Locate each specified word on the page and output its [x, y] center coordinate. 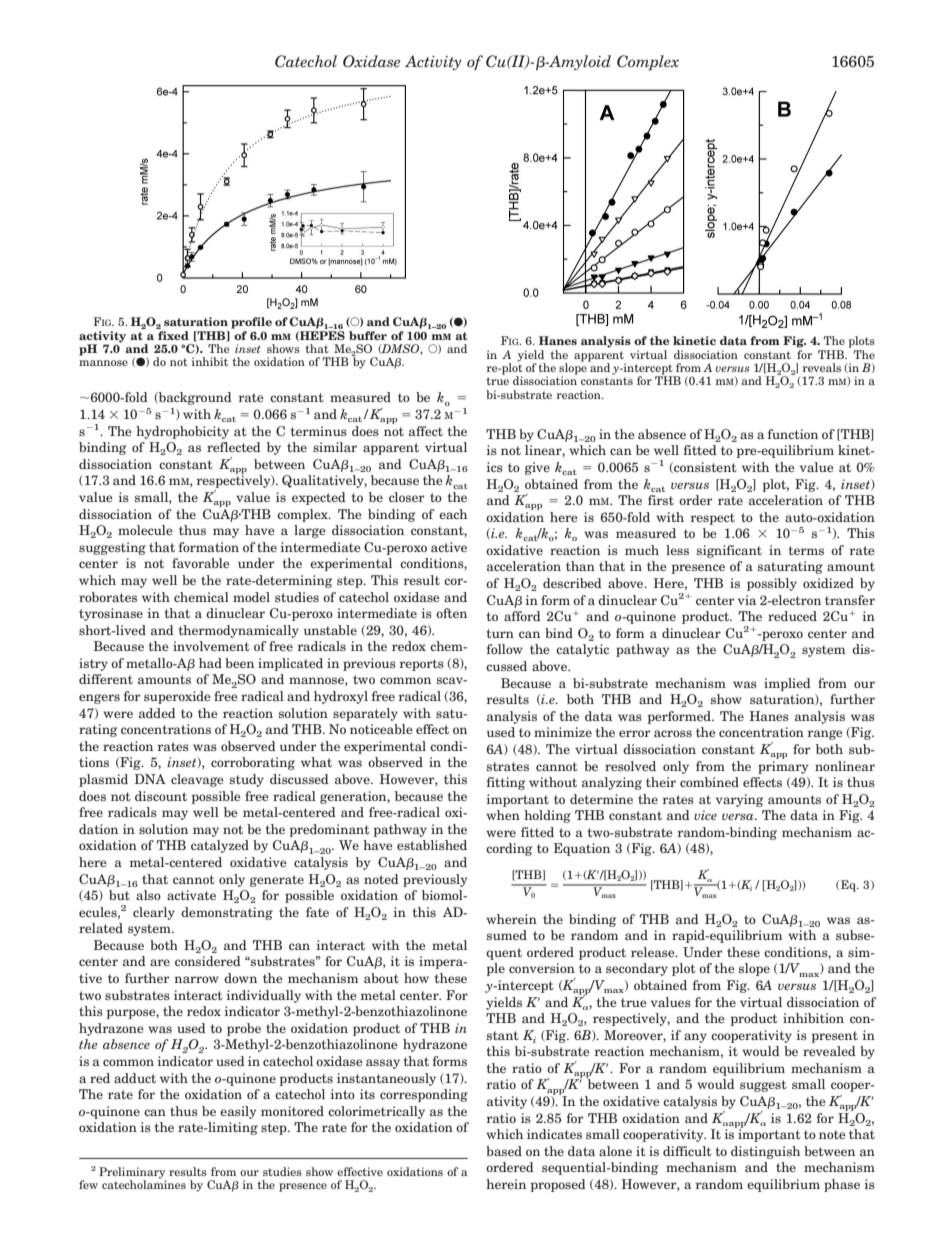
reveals [822, 367]
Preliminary [132, 1173]
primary [783, 766]
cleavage [197, 780]
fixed [172, 334]
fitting [506, 783]
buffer [368, 335]
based [504, 1151]
